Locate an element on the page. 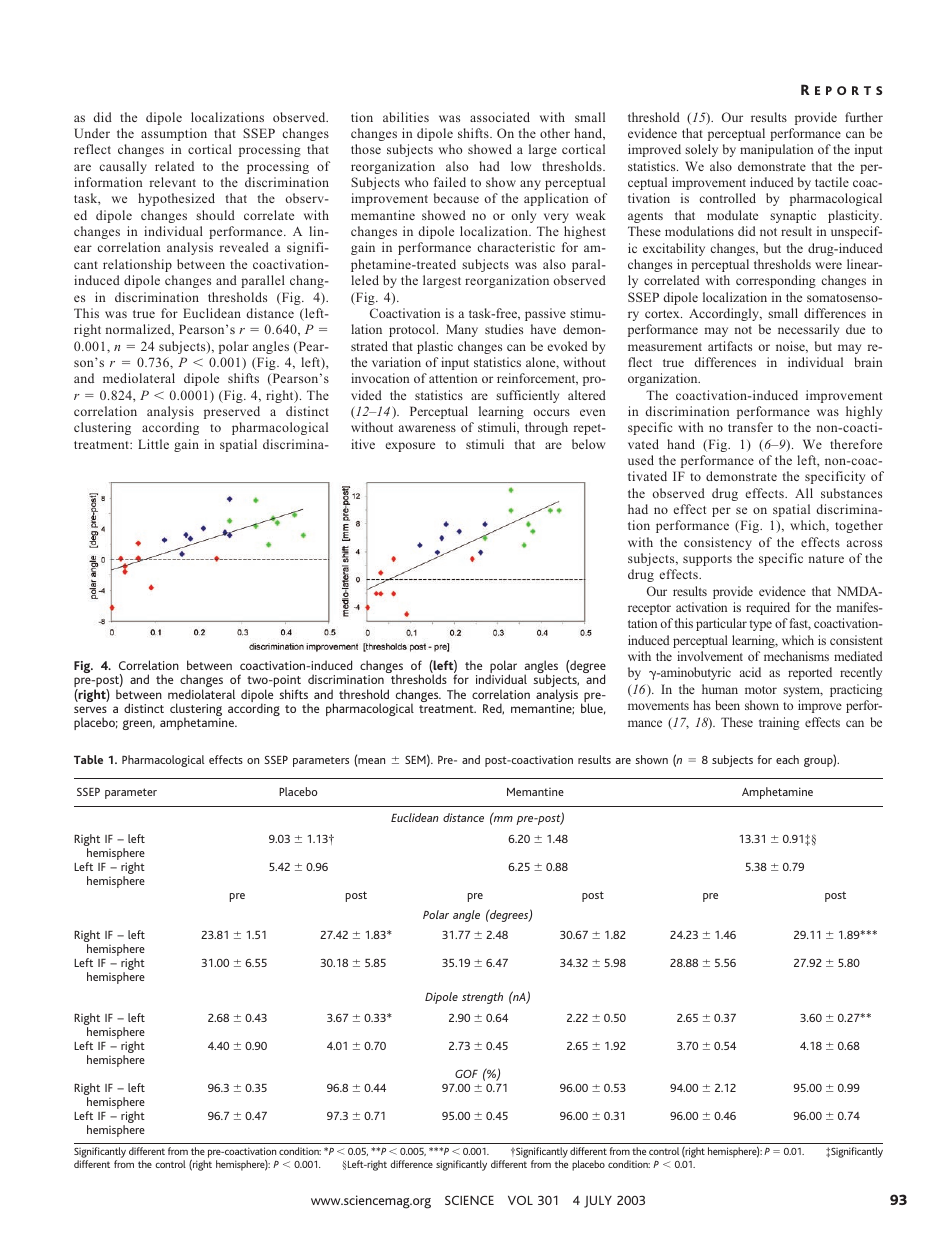 The height and width of the page is (1233, 952). GOF is located at coordinates (466, 1073).
